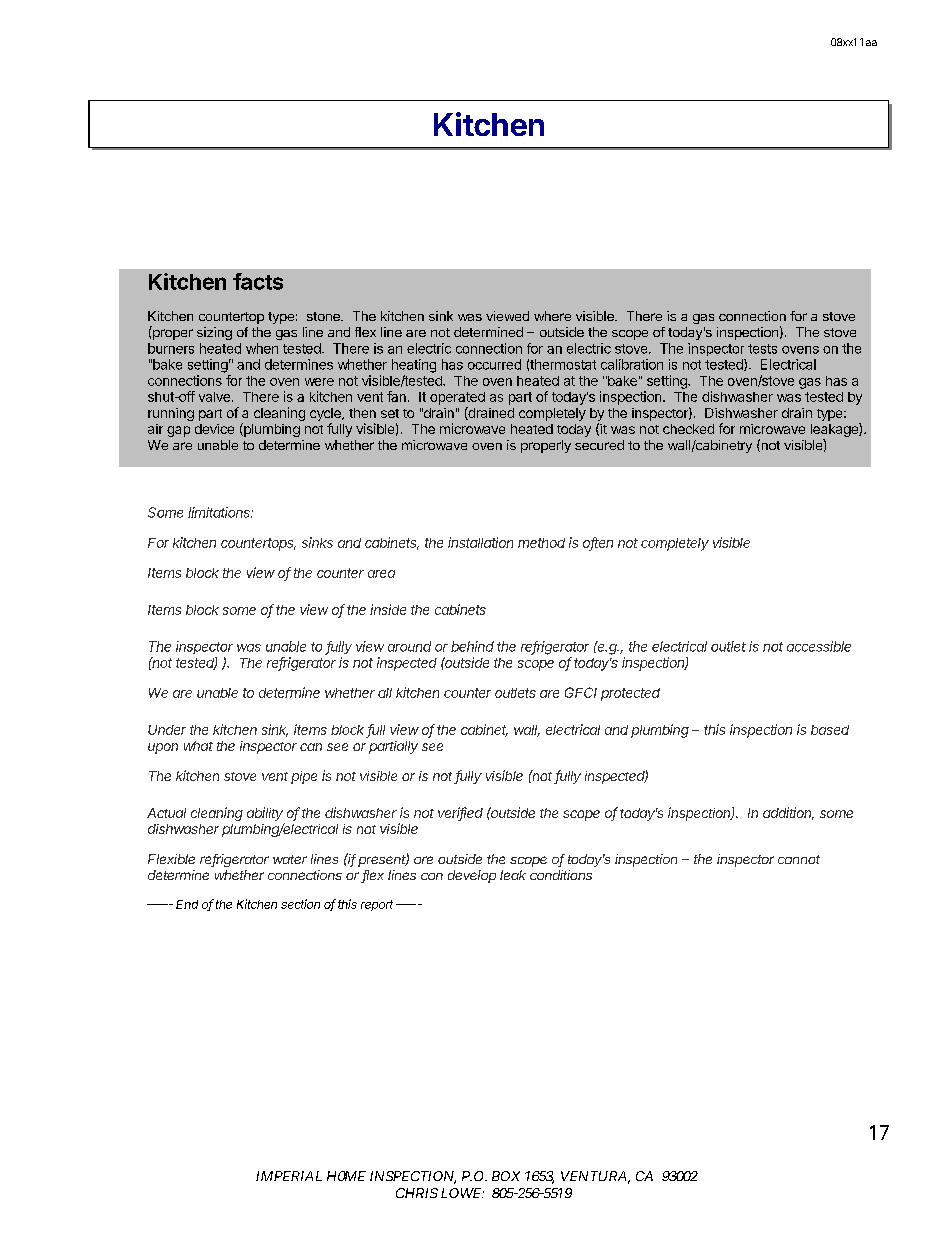 This screenshot has height=1233, width=952. I want to click on GFCI, so click(581, 692).
